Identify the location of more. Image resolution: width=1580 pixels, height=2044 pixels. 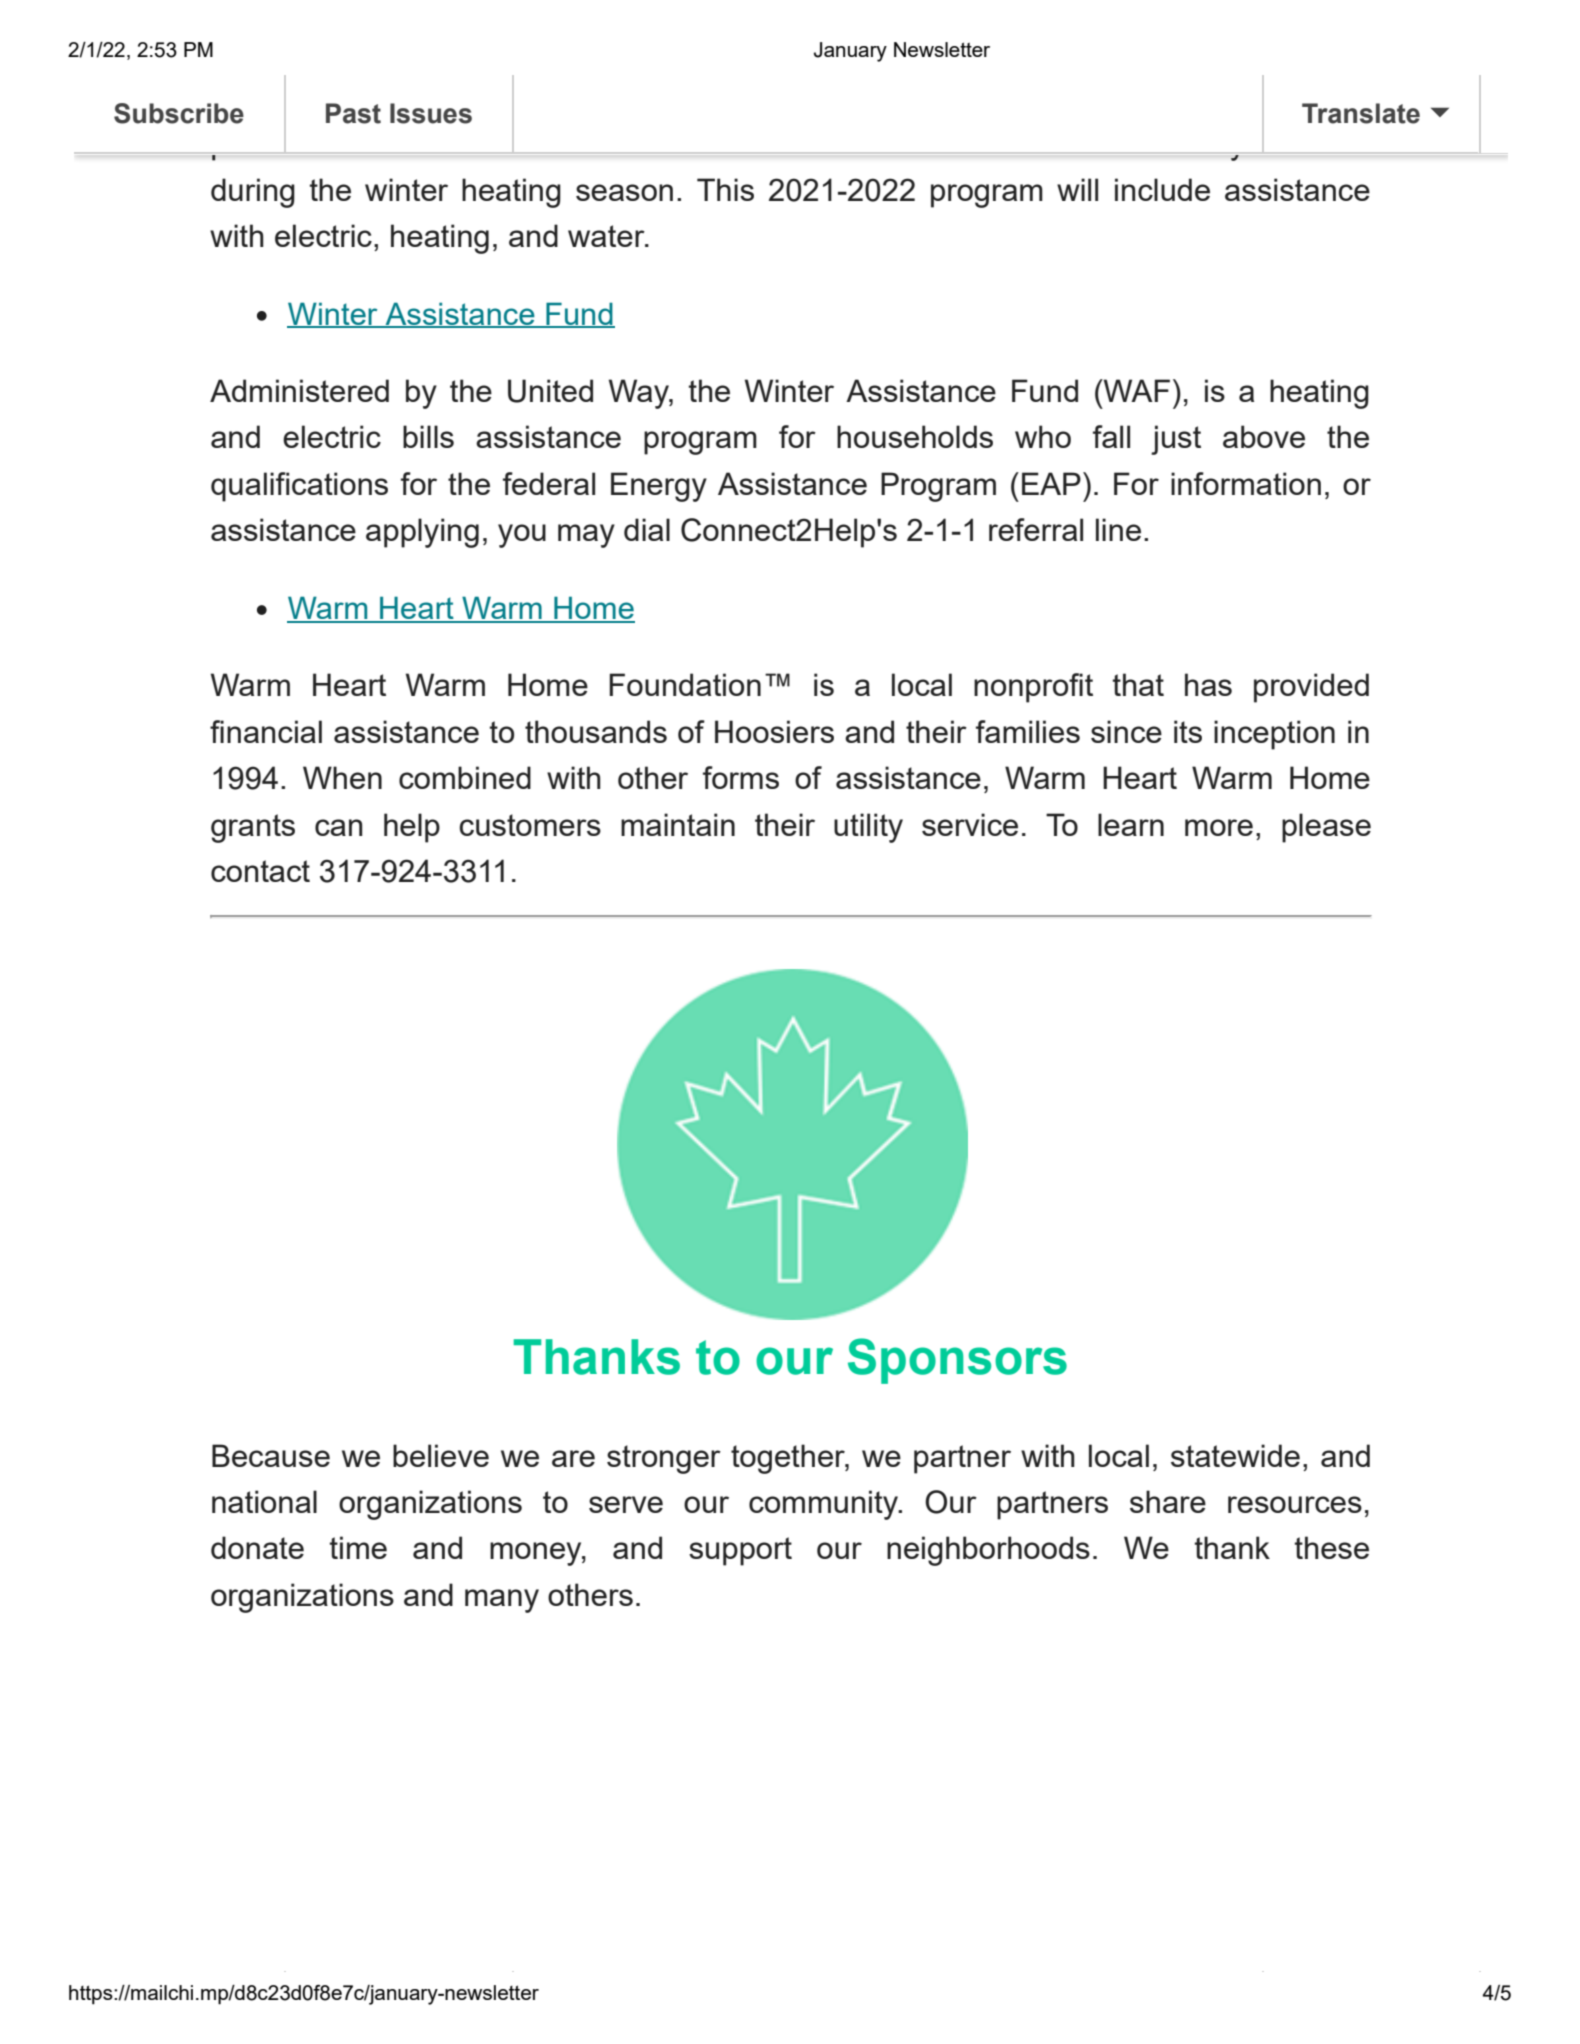
(1219, 827).
